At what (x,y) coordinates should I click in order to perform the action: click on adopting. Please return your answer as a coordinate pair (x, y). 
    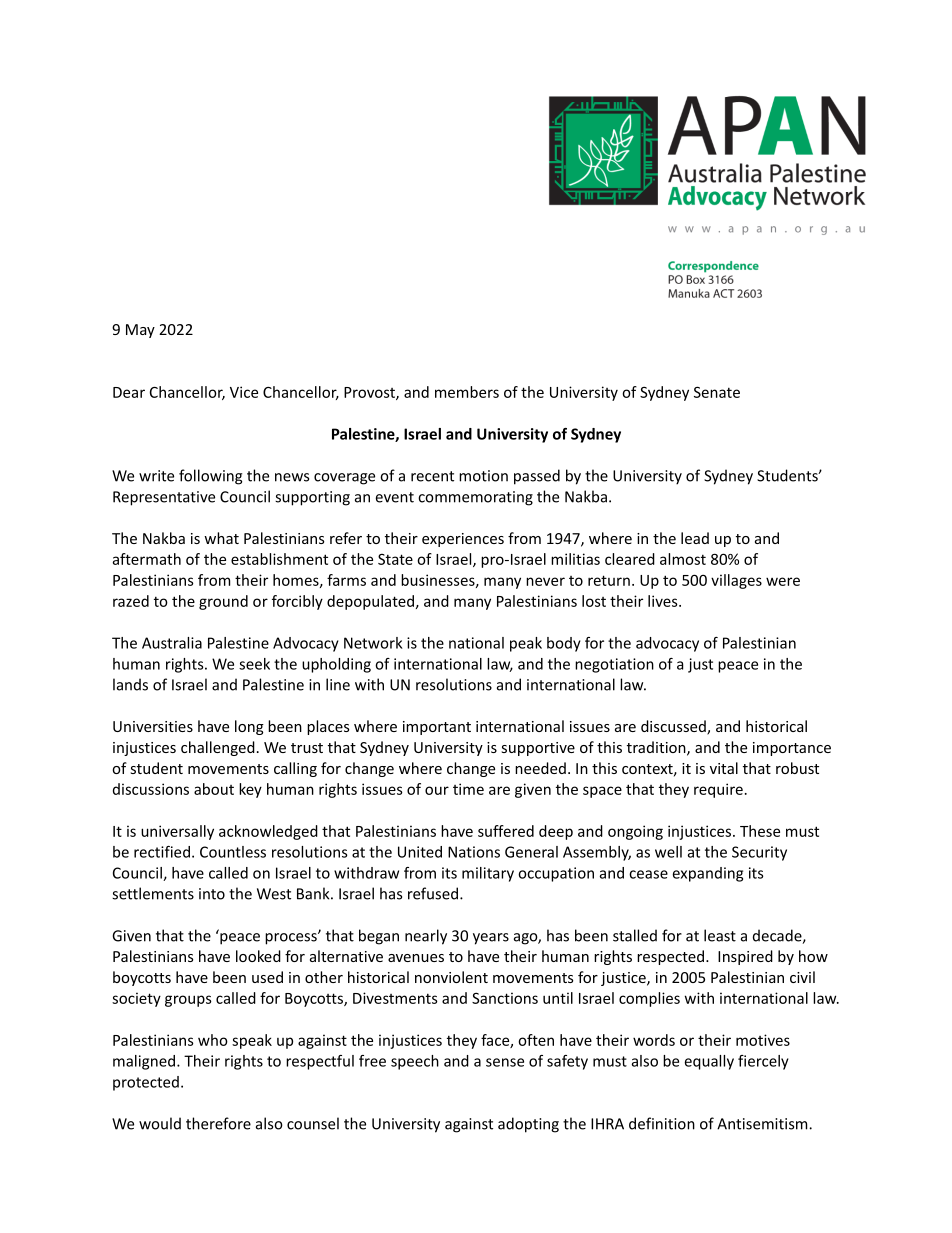
    Looking at the image, I should click on (528, 1125).
